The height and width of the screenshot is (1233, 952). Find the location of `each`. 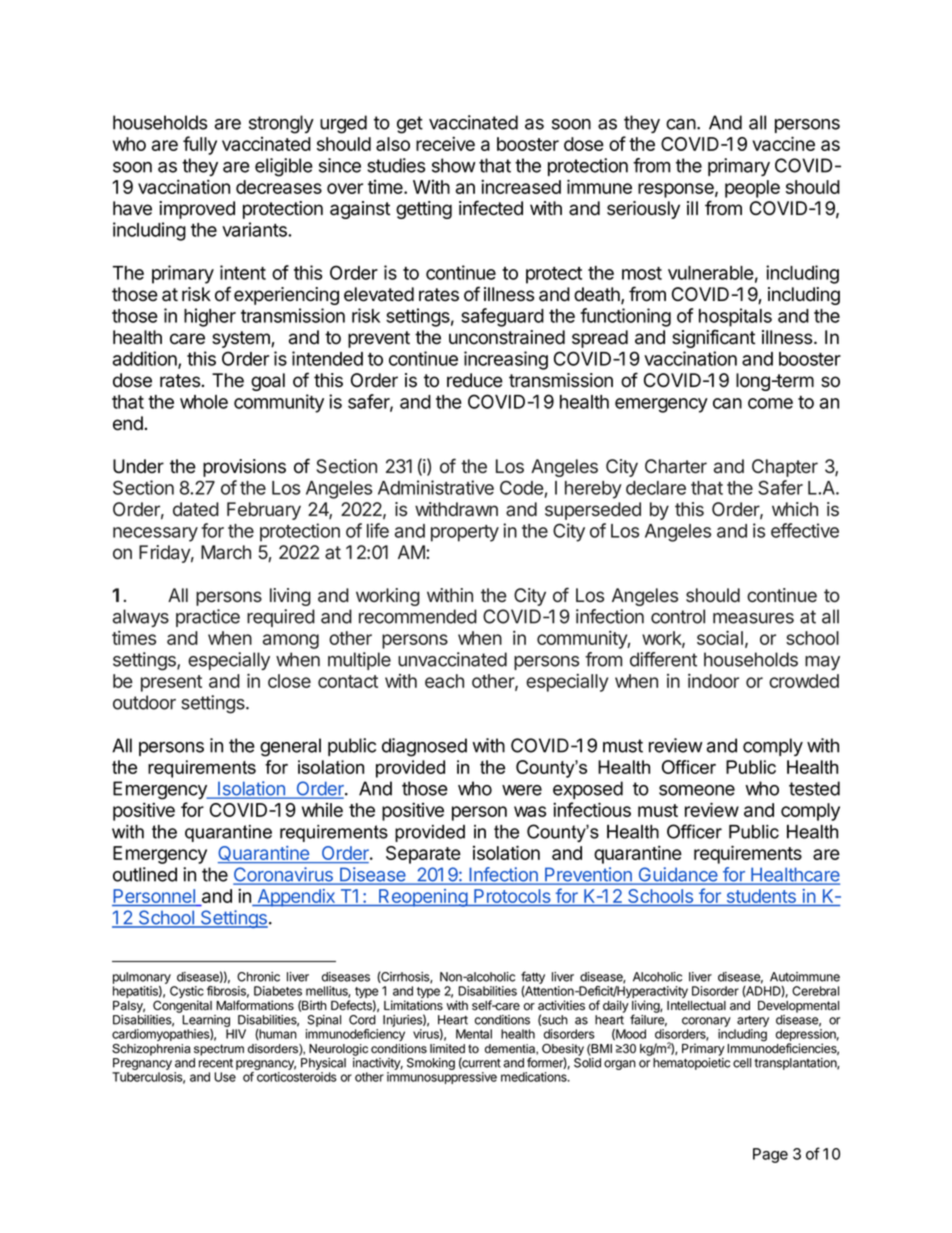

each is located at coordinates (444, 681).
